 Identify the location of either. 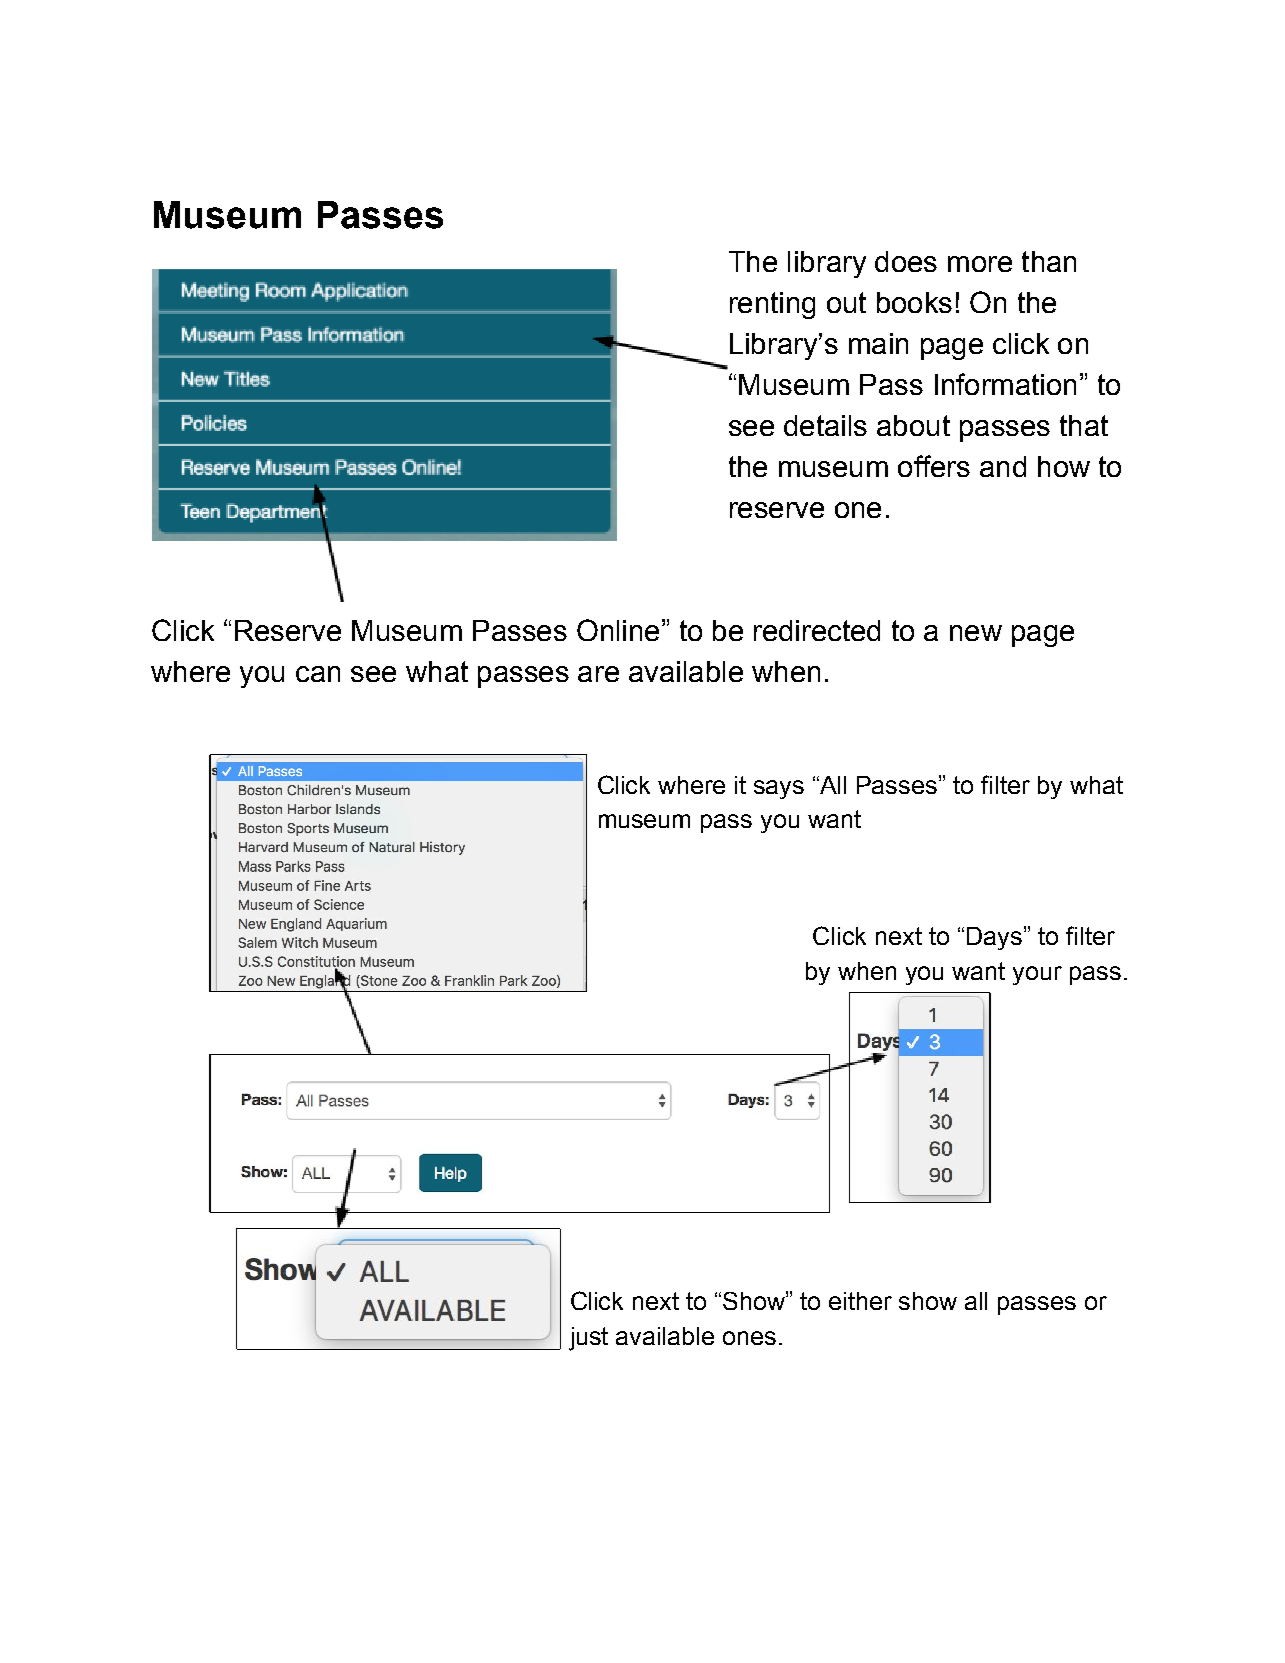
(860, 1301).
